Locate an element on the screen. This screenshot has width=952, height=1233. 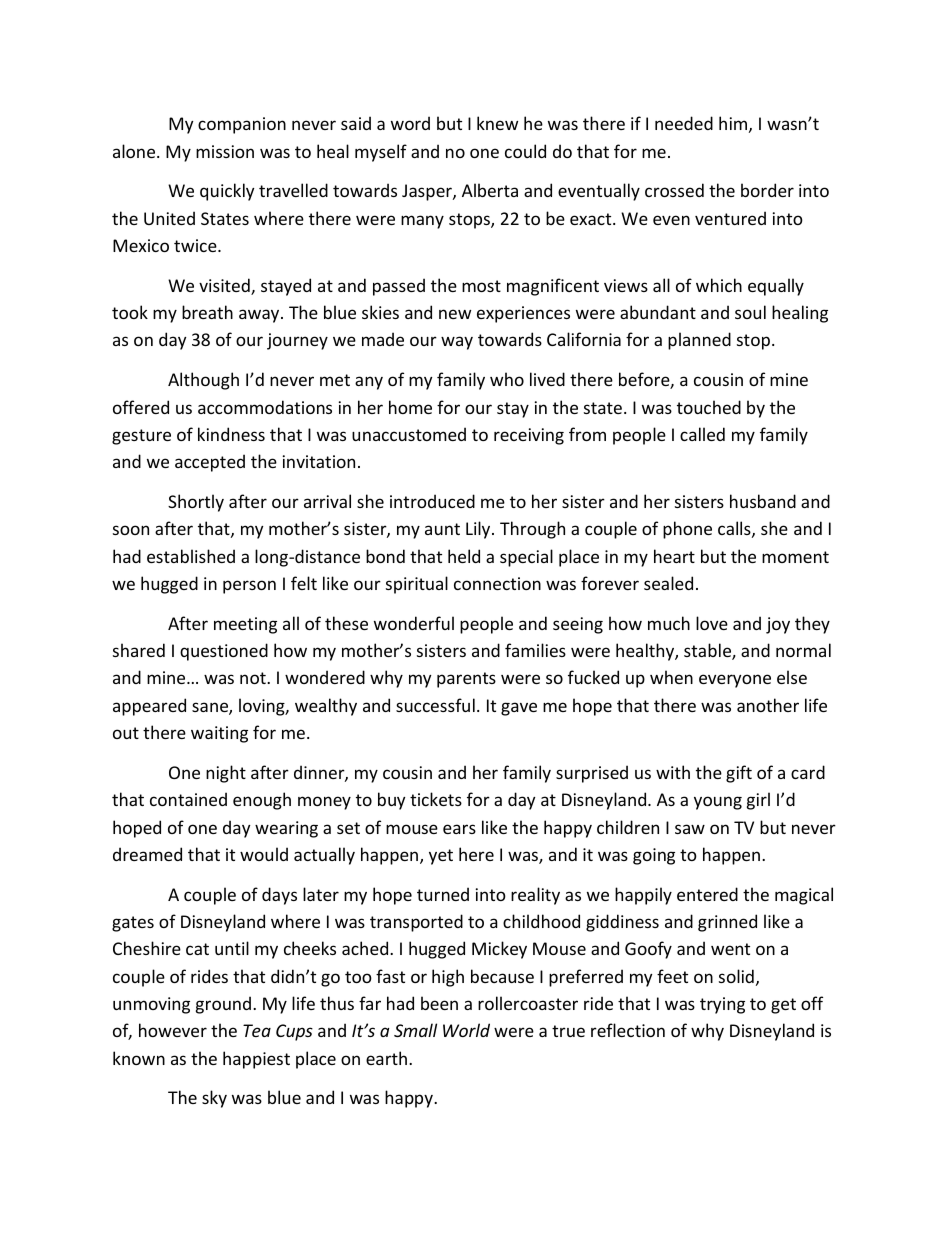
knew is located at coordinates (497, 123).
